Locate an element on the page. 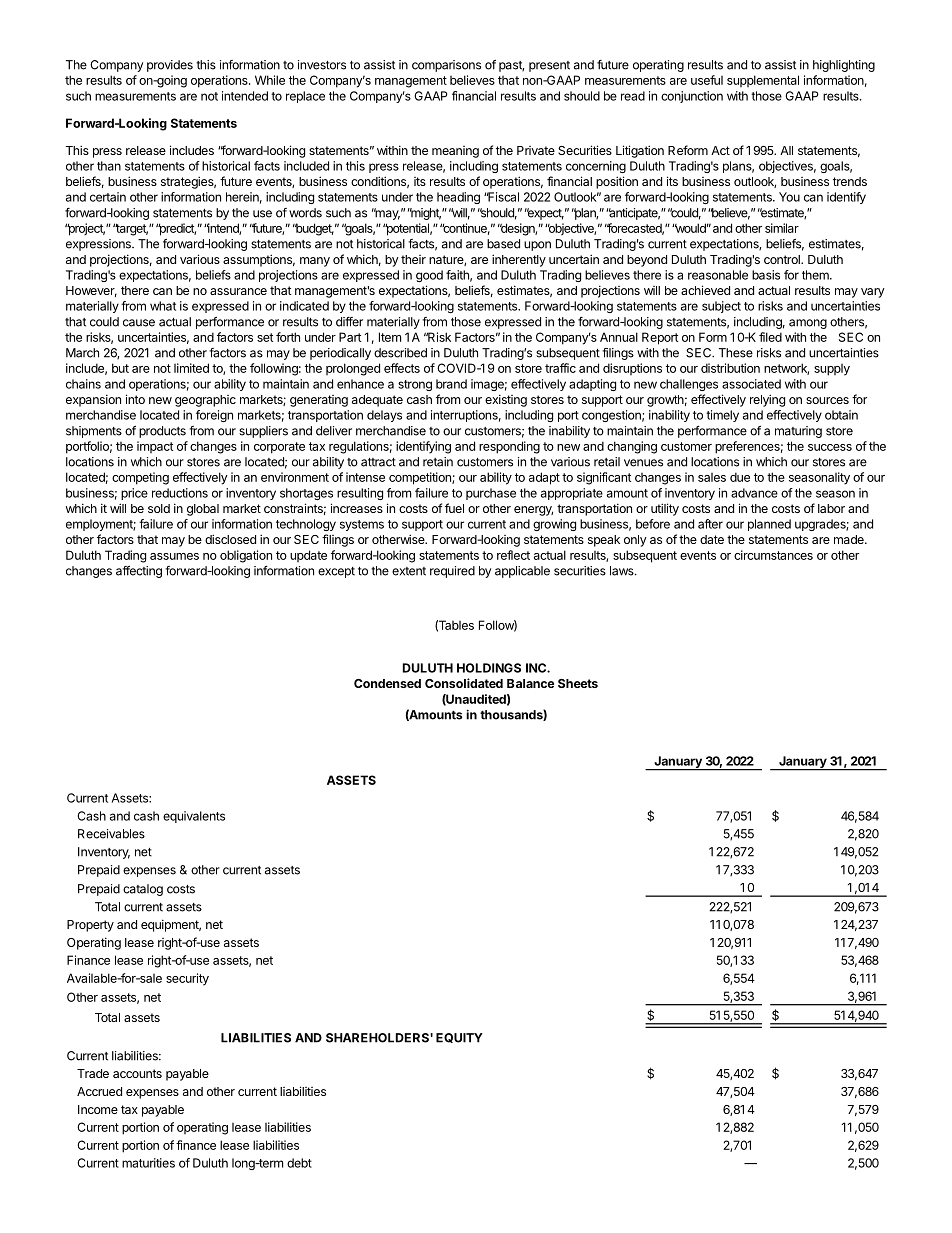 This image has height=1233, width=952. limited is located at coordinates (191, 368).
